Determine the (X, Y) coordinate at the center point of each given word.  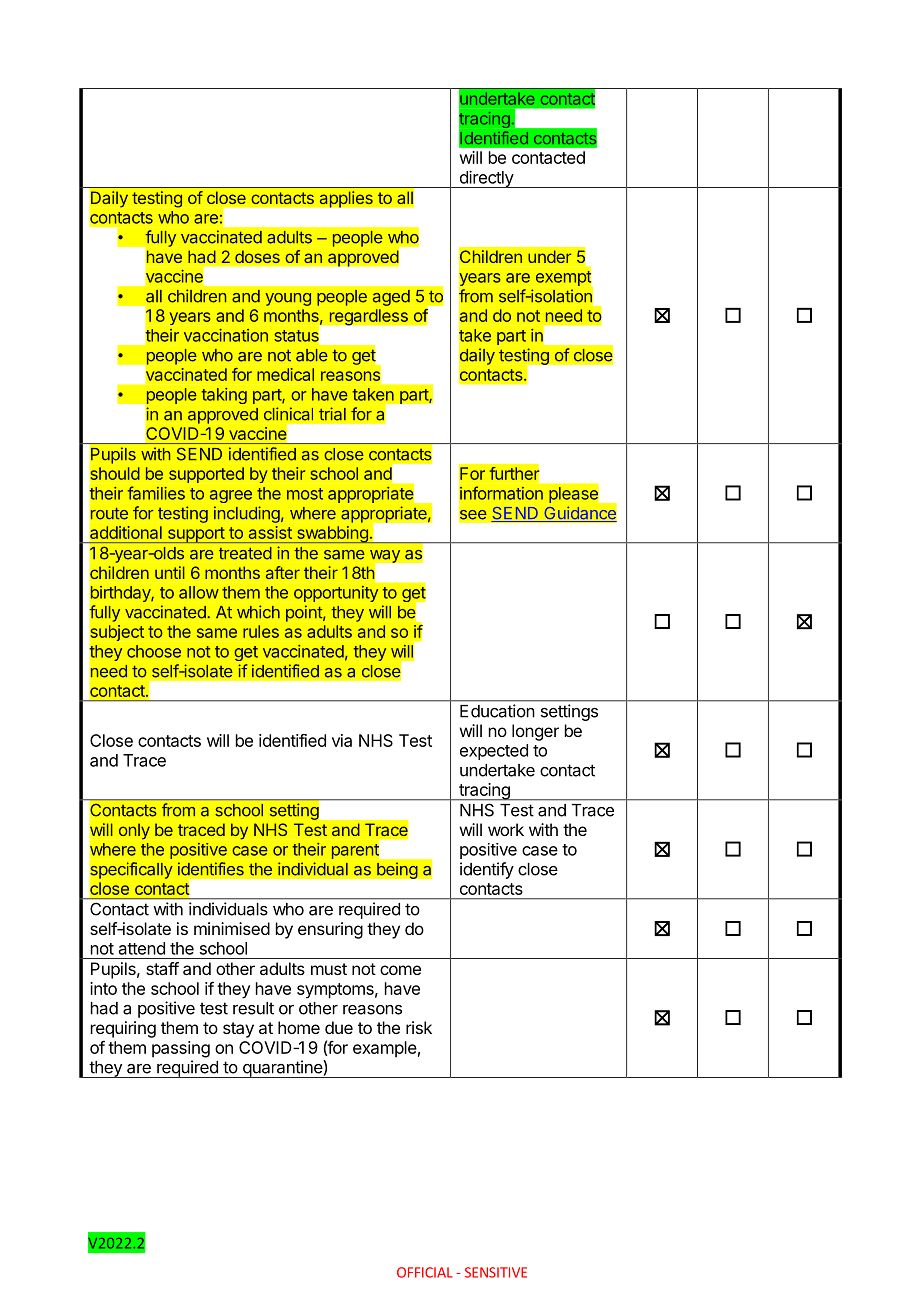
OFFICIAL (425, 1272)
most (305, 494)
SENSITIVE (496, 1272)
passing (181, 1049)
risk (419, 1027)
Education (497, 711)
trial (332, 414)
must (329, 969)
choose (154, 651)
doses (257, 257)
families (156, 493)
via (342, 740)
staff (162, 968)
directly (486, 179)
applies (346, 199)
